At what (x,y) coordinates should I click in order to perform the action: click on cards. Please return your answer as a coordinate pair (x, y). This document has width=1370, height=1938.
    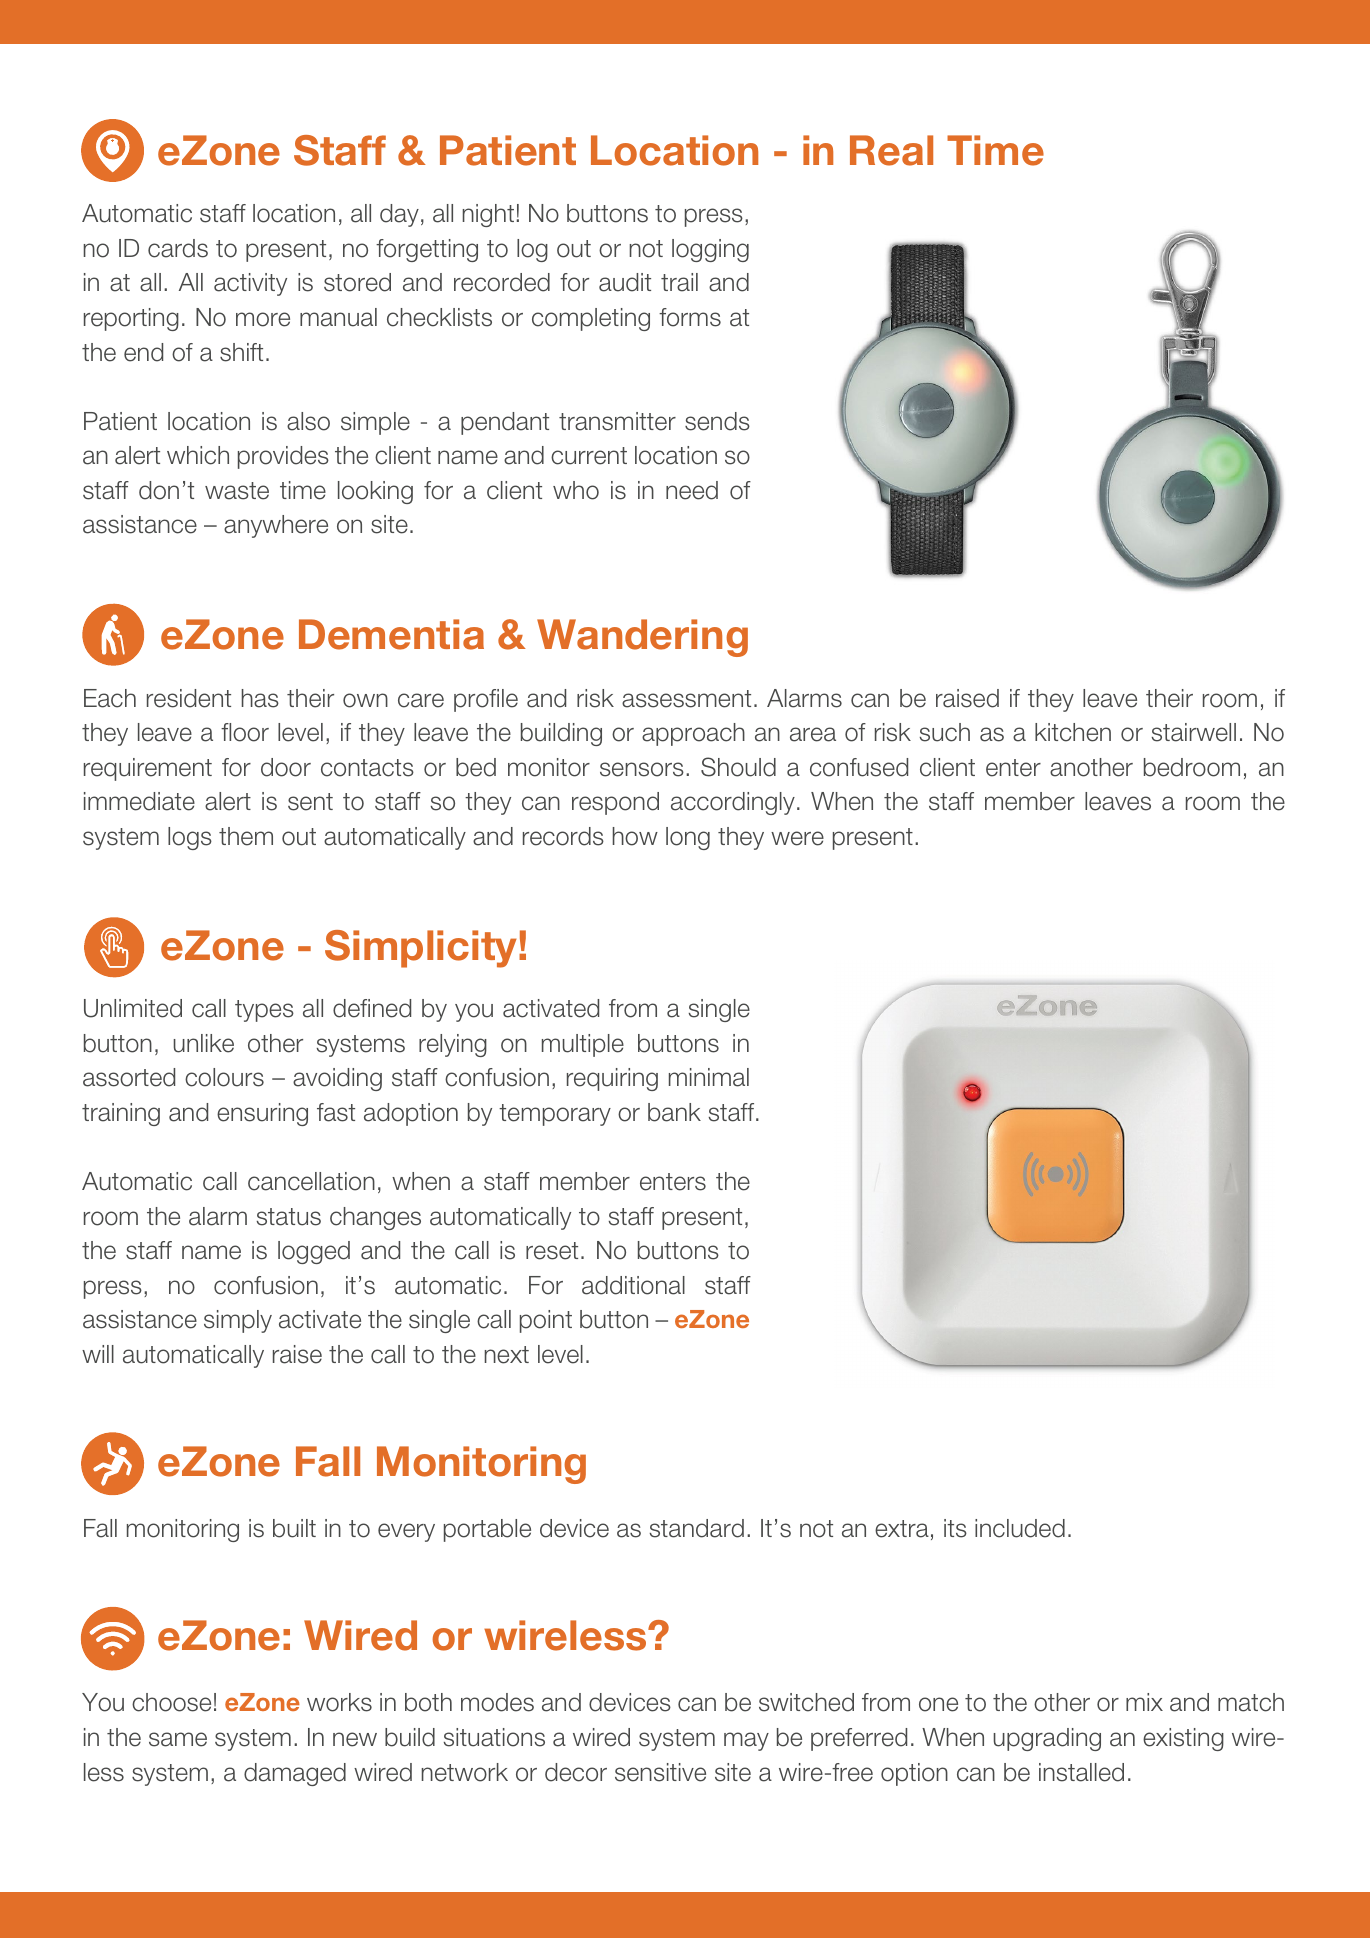
    Looking at the image, I should click on (178, 248).
